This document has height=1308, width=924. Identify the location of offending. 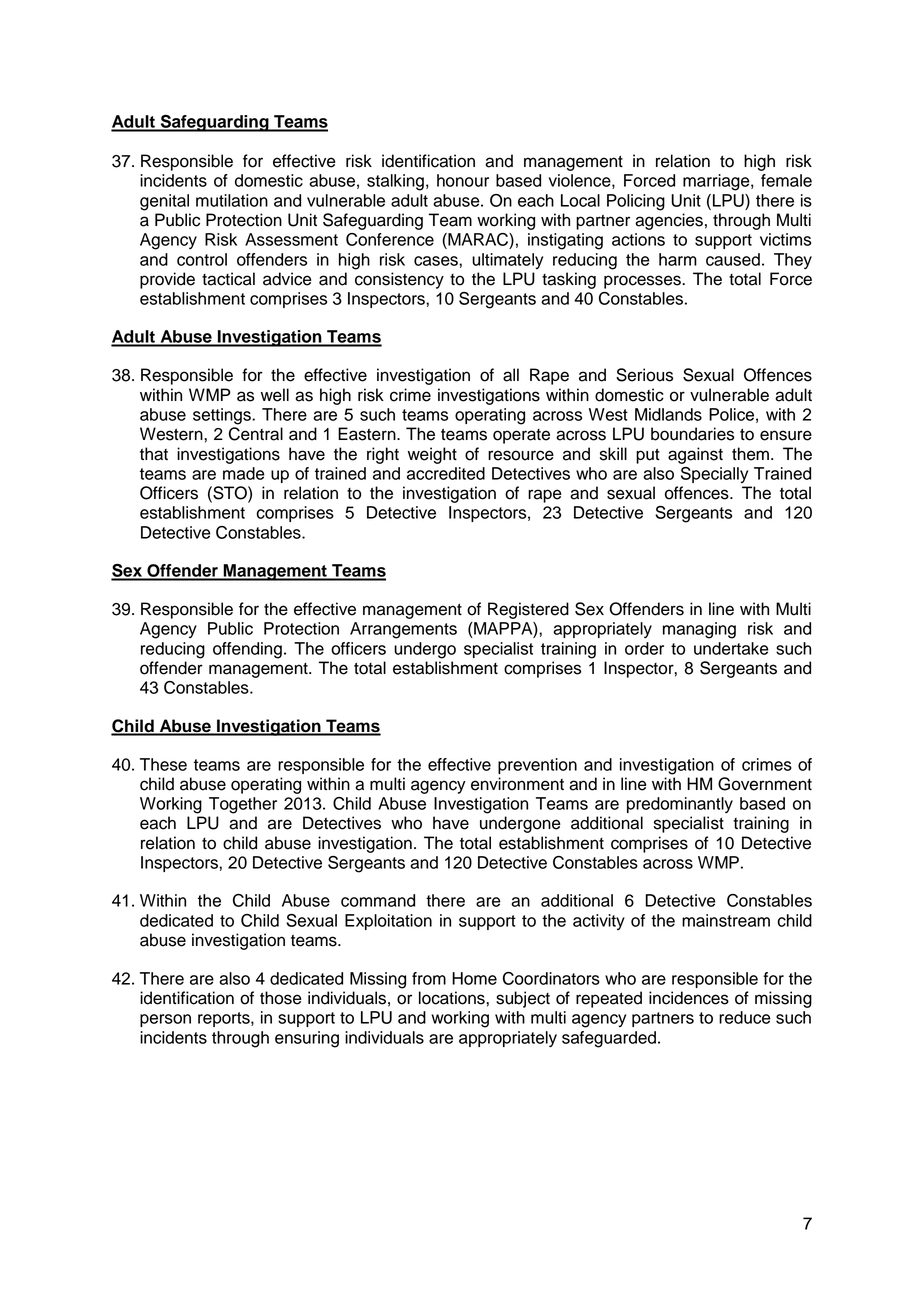
(247, 650).
